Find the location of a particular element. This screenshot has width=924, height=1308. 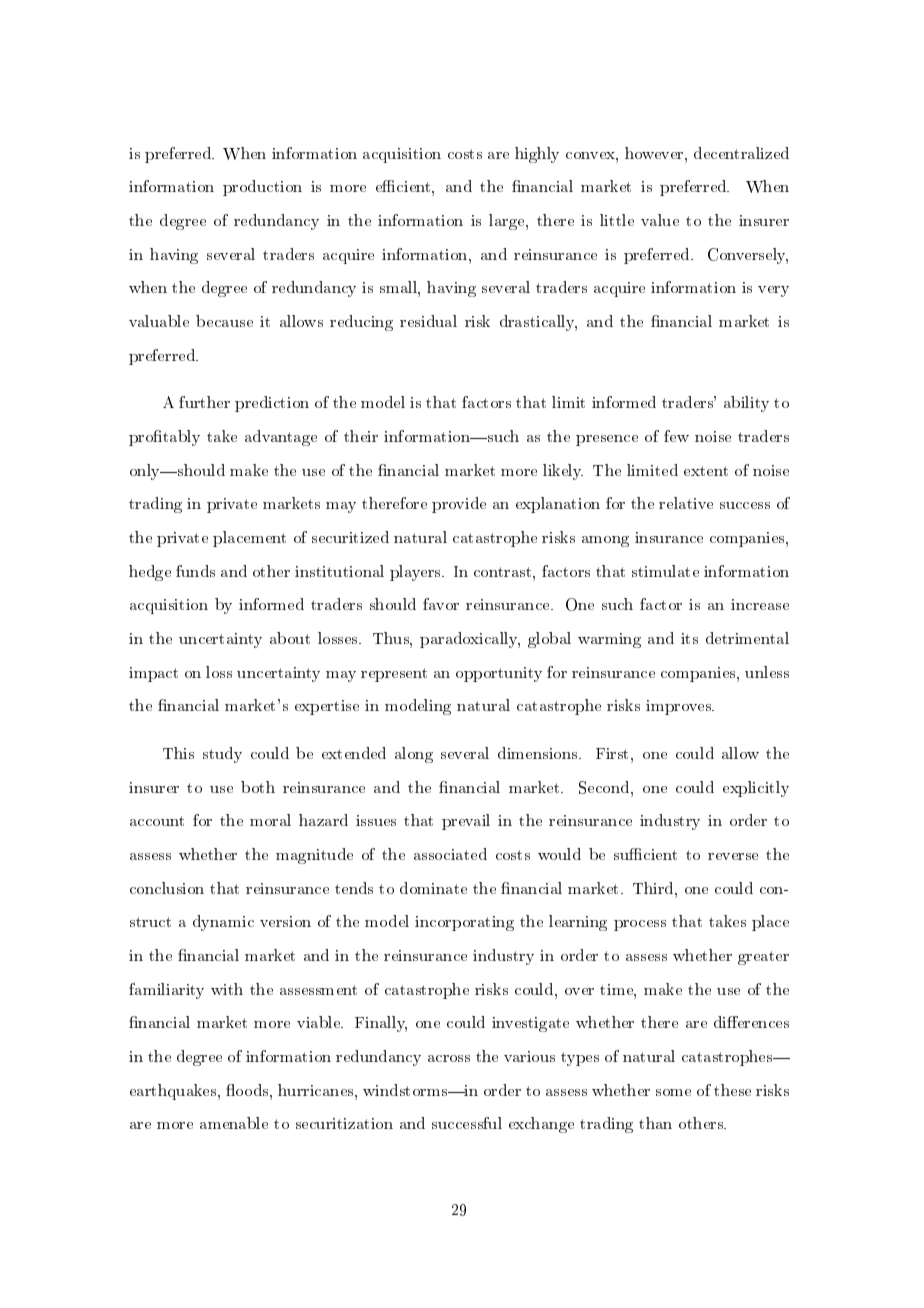

prevail is located at coordinates (466, 822).
